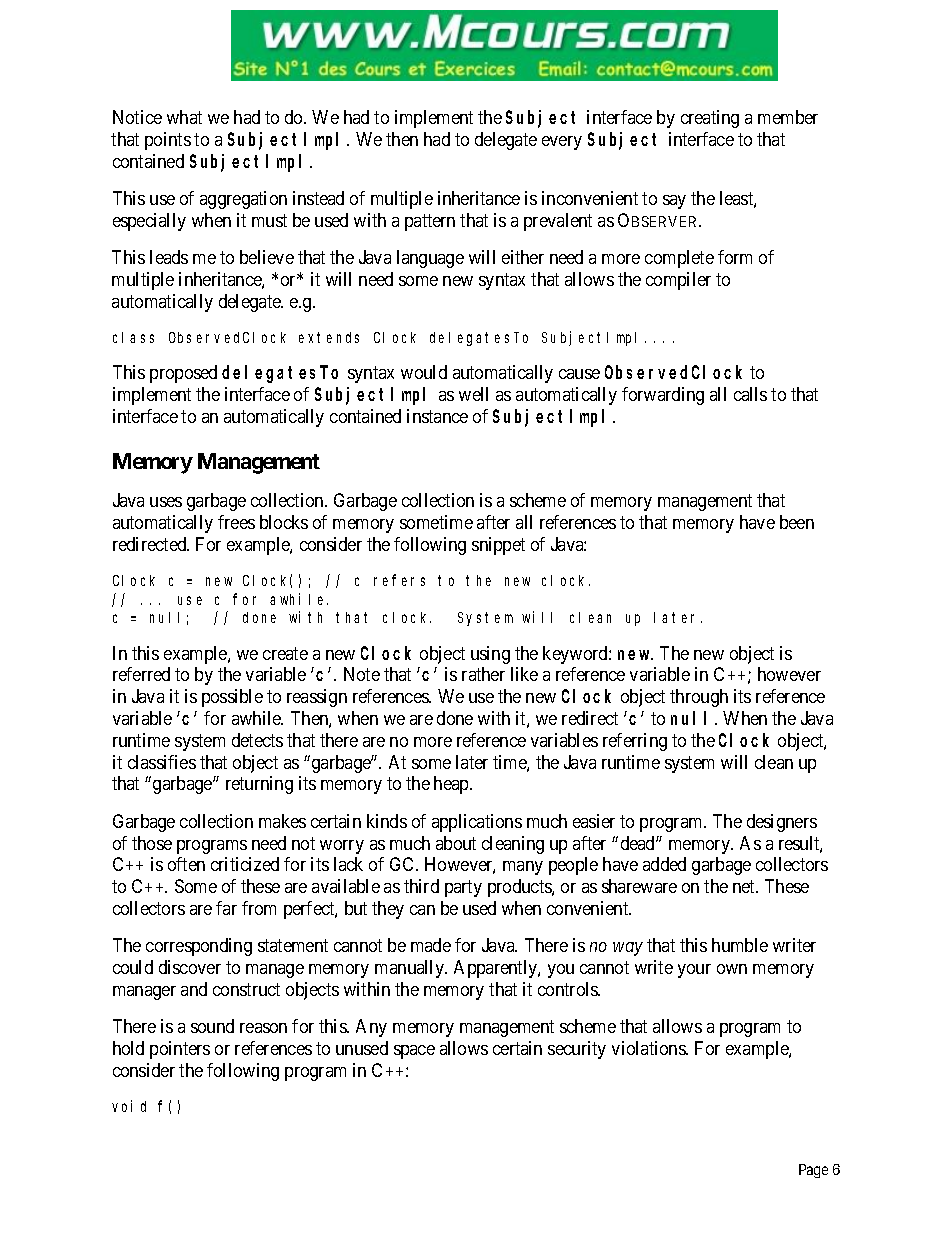 Image resolution: width=952 pixels, height=1233 pixels. What do you see at coordinates (431, 945) in the page?
I see `made` at bounding box center [431, 945].
